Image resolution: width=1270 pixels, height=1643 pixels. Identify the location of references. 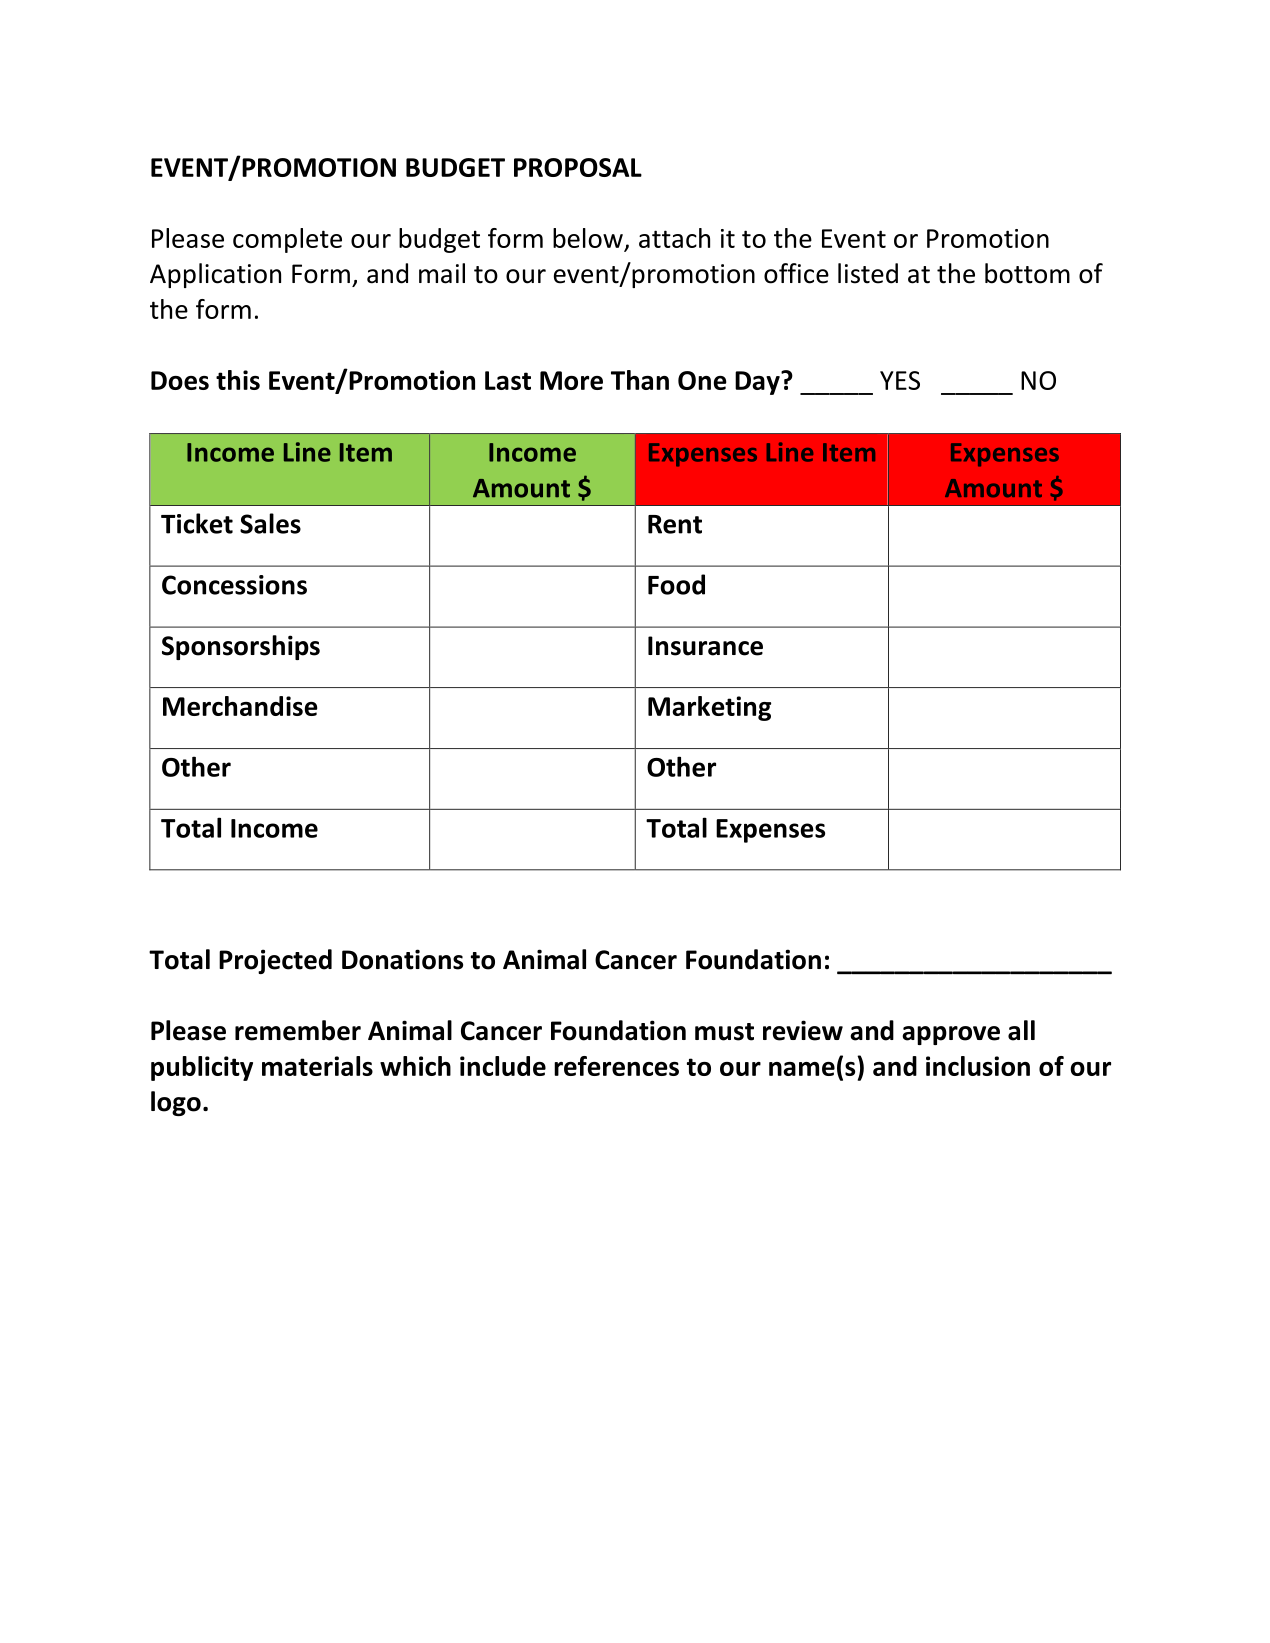
(616, 1066).
